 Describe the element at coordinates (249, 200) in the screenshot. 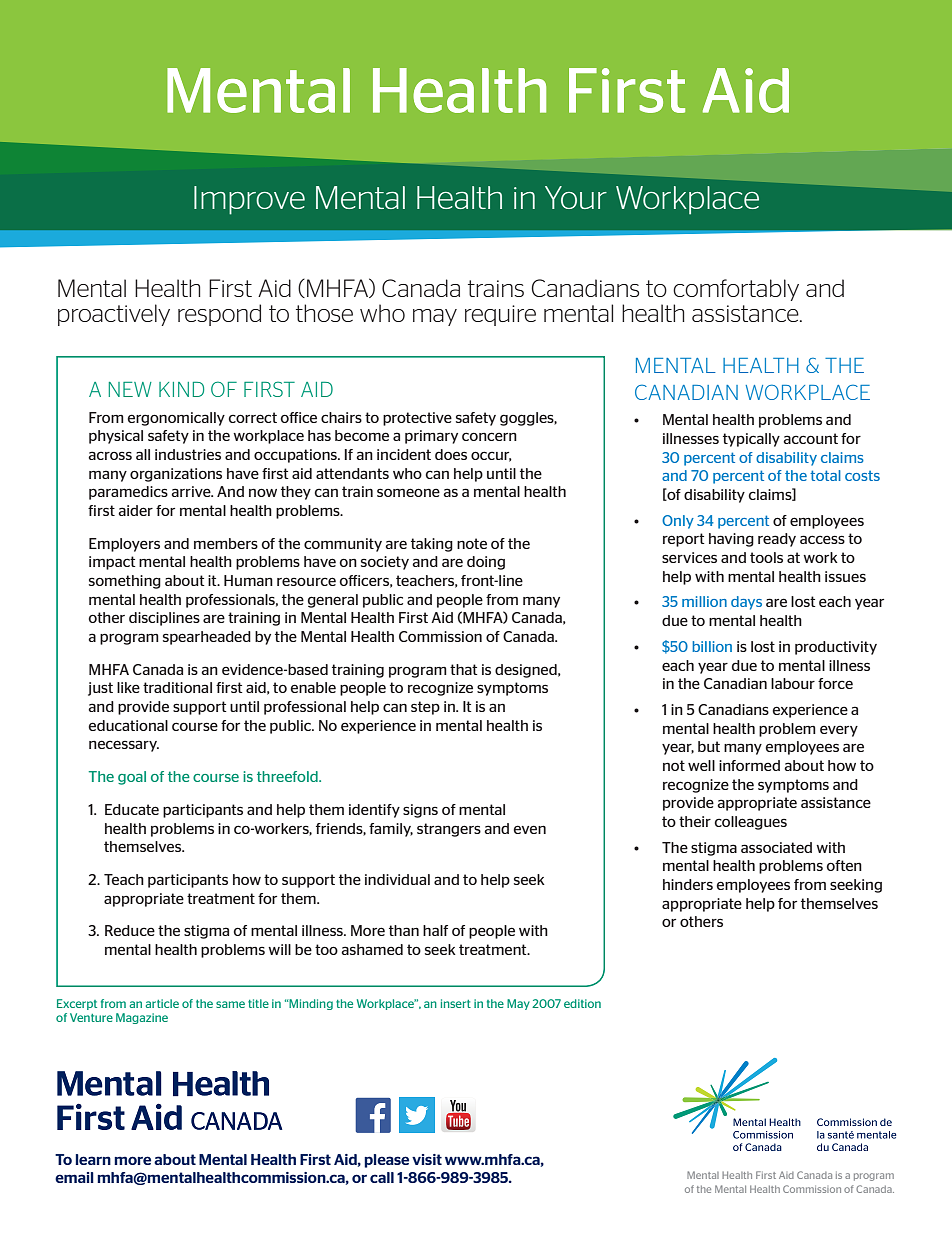

I see `Improve` at that location.
